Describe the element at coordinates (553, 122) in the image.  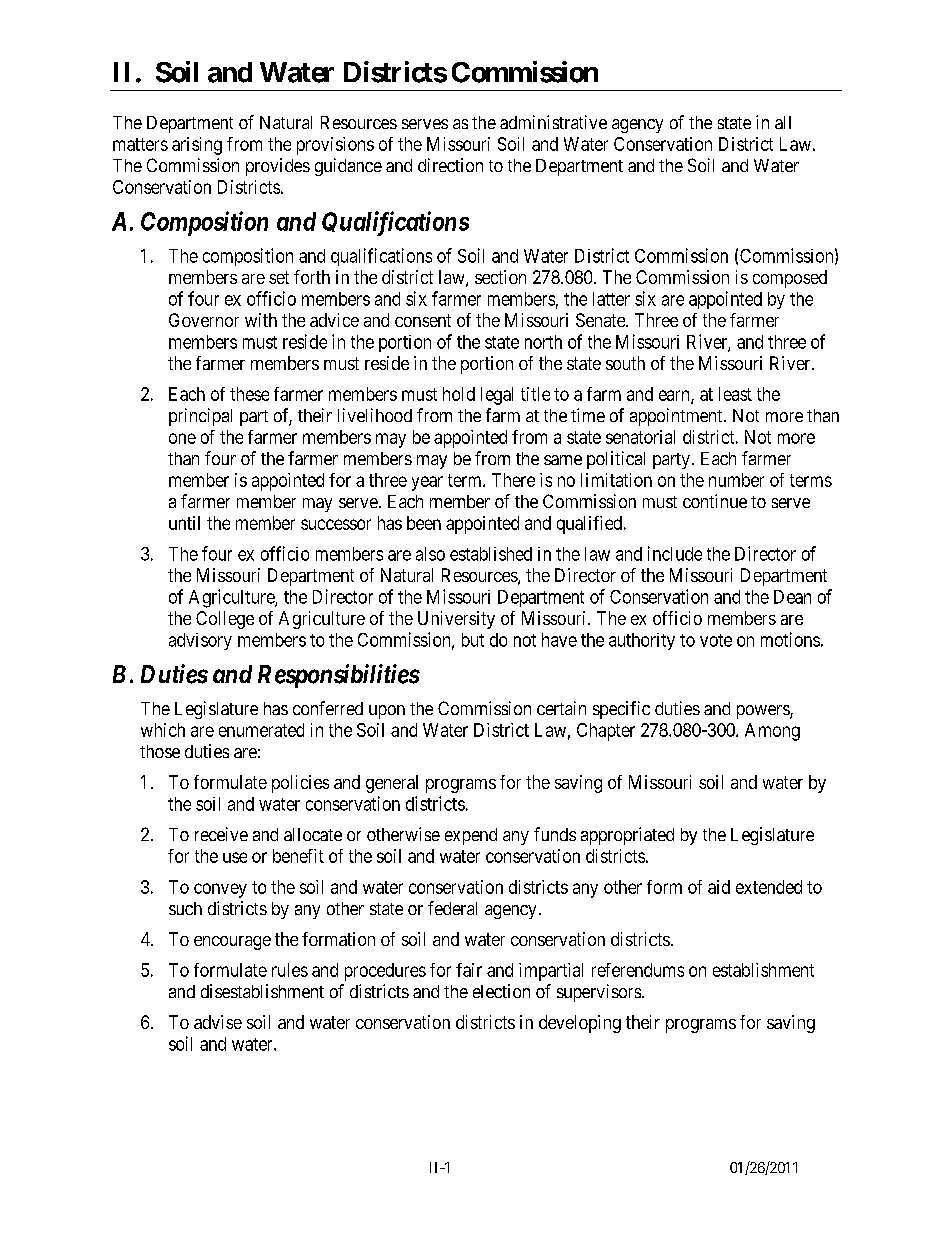
I see `administrative` at that location.
